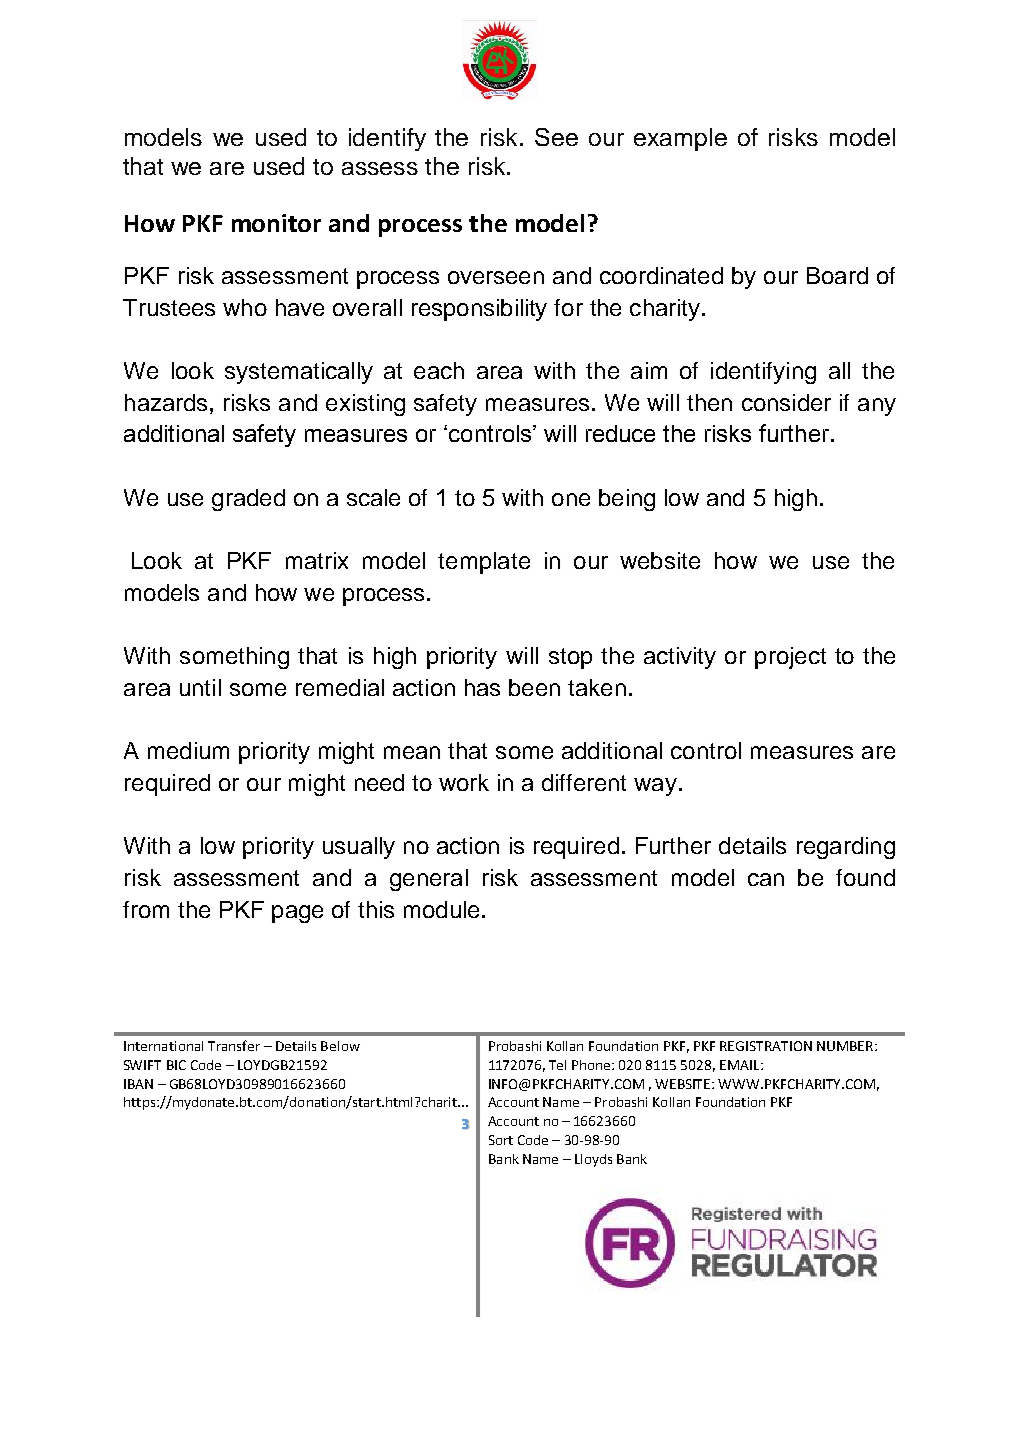 This screenshot has height=1441, width=1019. I want to click on module, so click(441, 909).
